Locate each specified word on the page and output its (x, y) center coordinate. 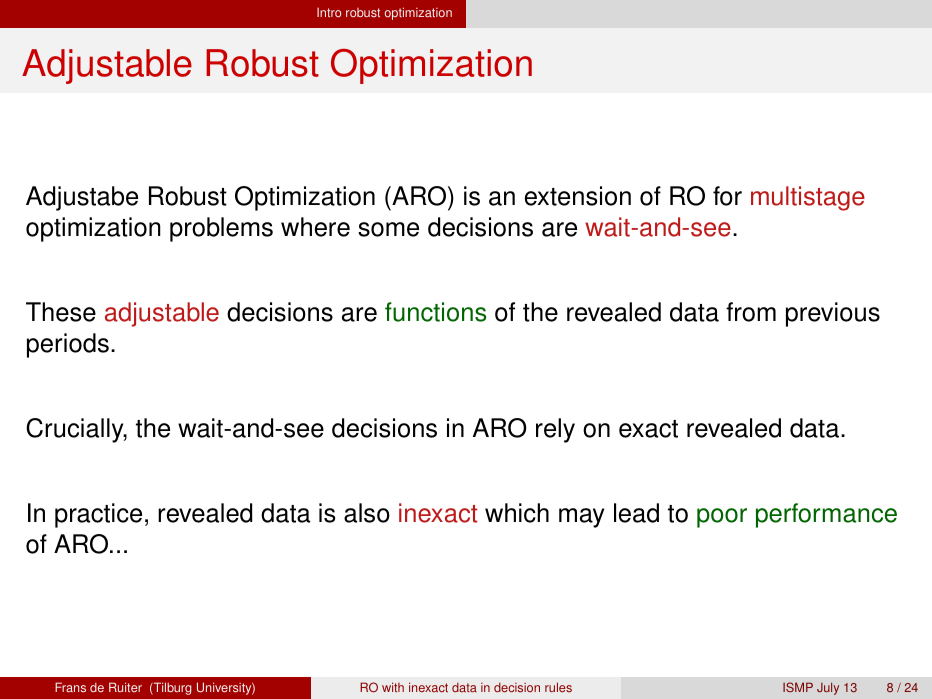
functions (435, 312)
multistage (808, 198)
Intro (329, 12)
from (751, 312)
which (517, 513)
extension (578, 196)
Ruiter (125, 687)
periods (68, 345)
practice (98, 515)
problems (221, 229)
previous (833, 314)
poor (722, 518)
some (388, 229)
